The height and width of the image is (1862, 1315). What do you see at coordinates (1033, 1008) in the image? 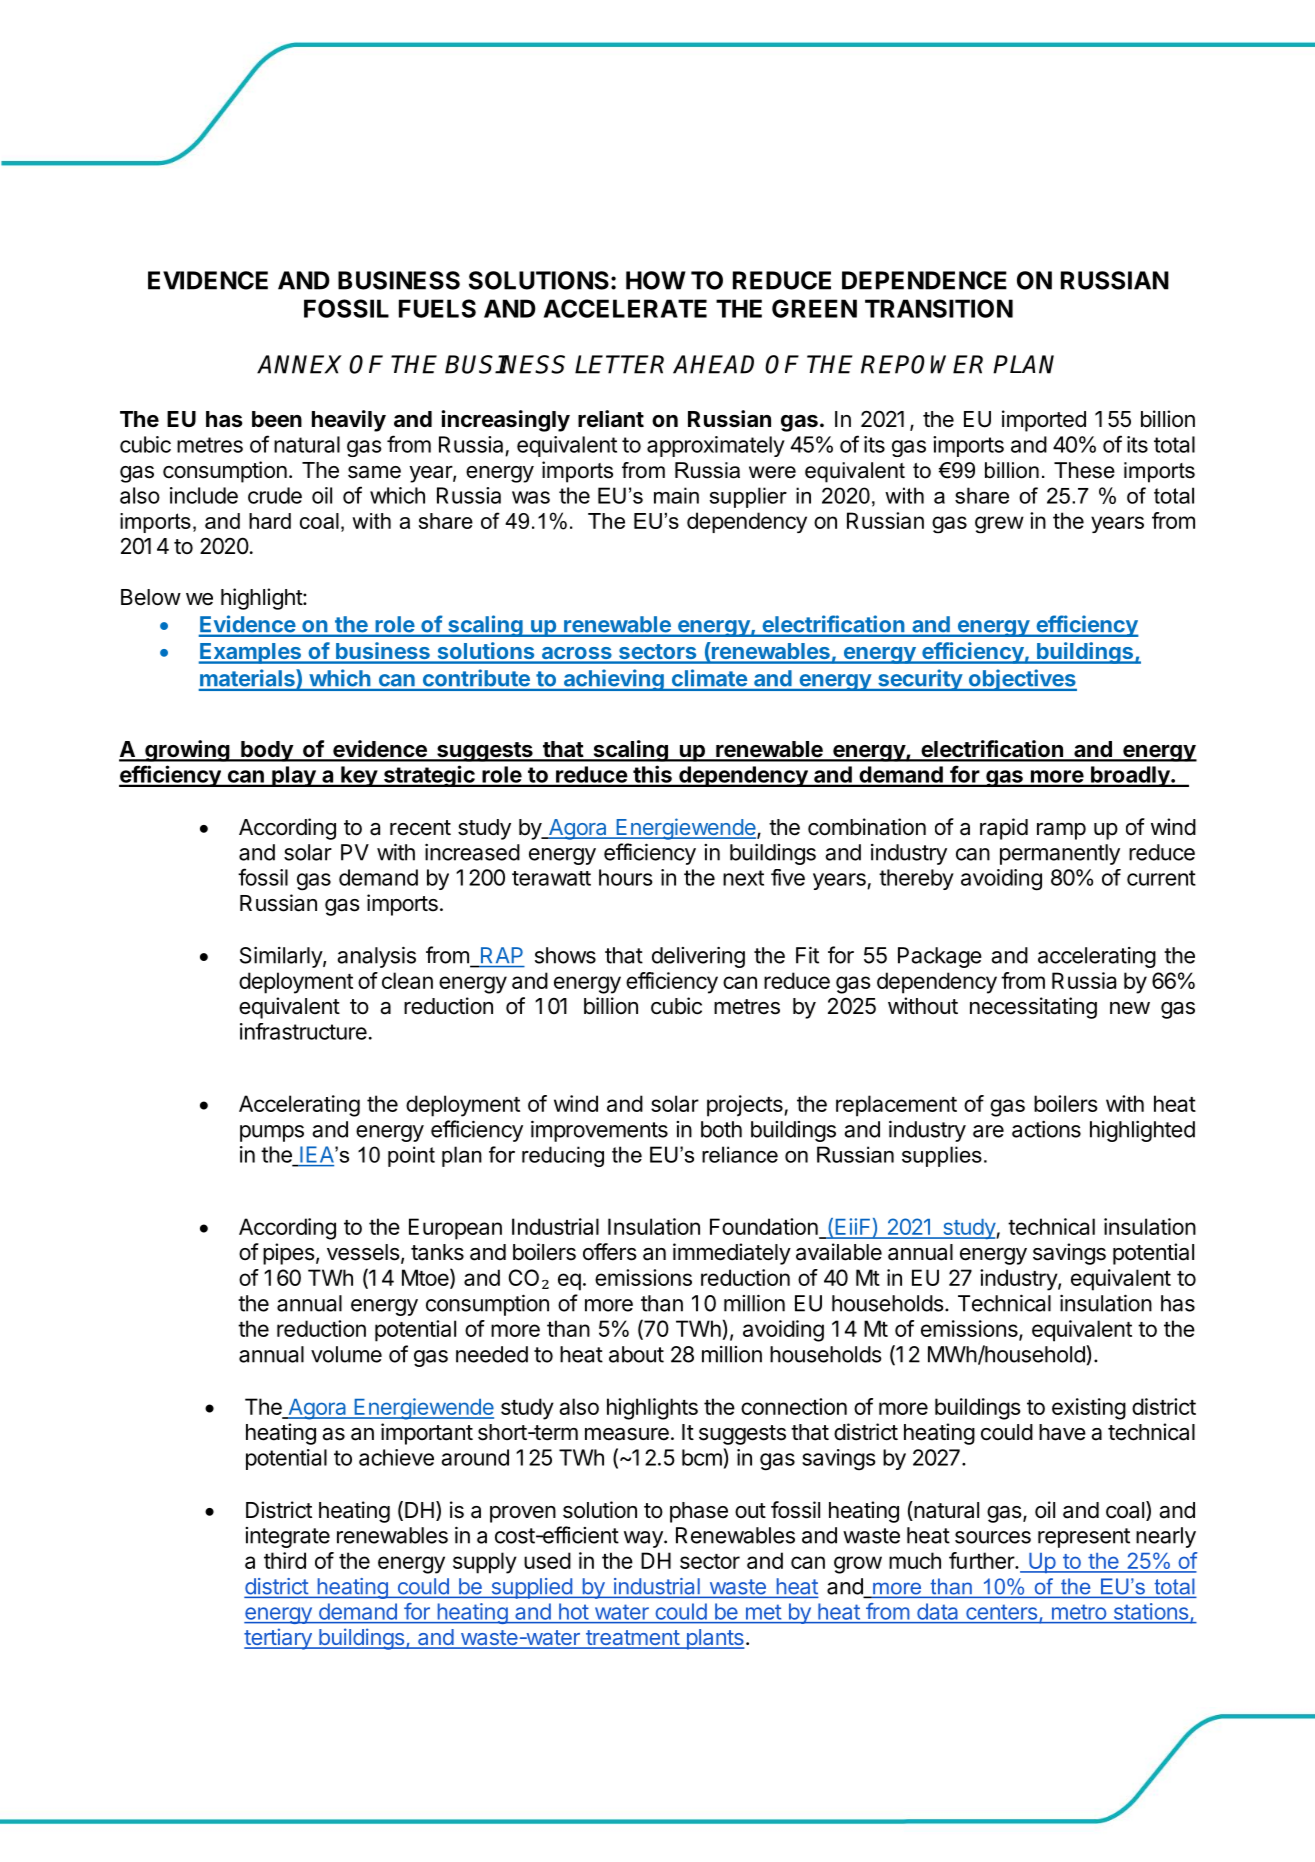
I see `necessitating` at bounding box center [1033, 1008].
